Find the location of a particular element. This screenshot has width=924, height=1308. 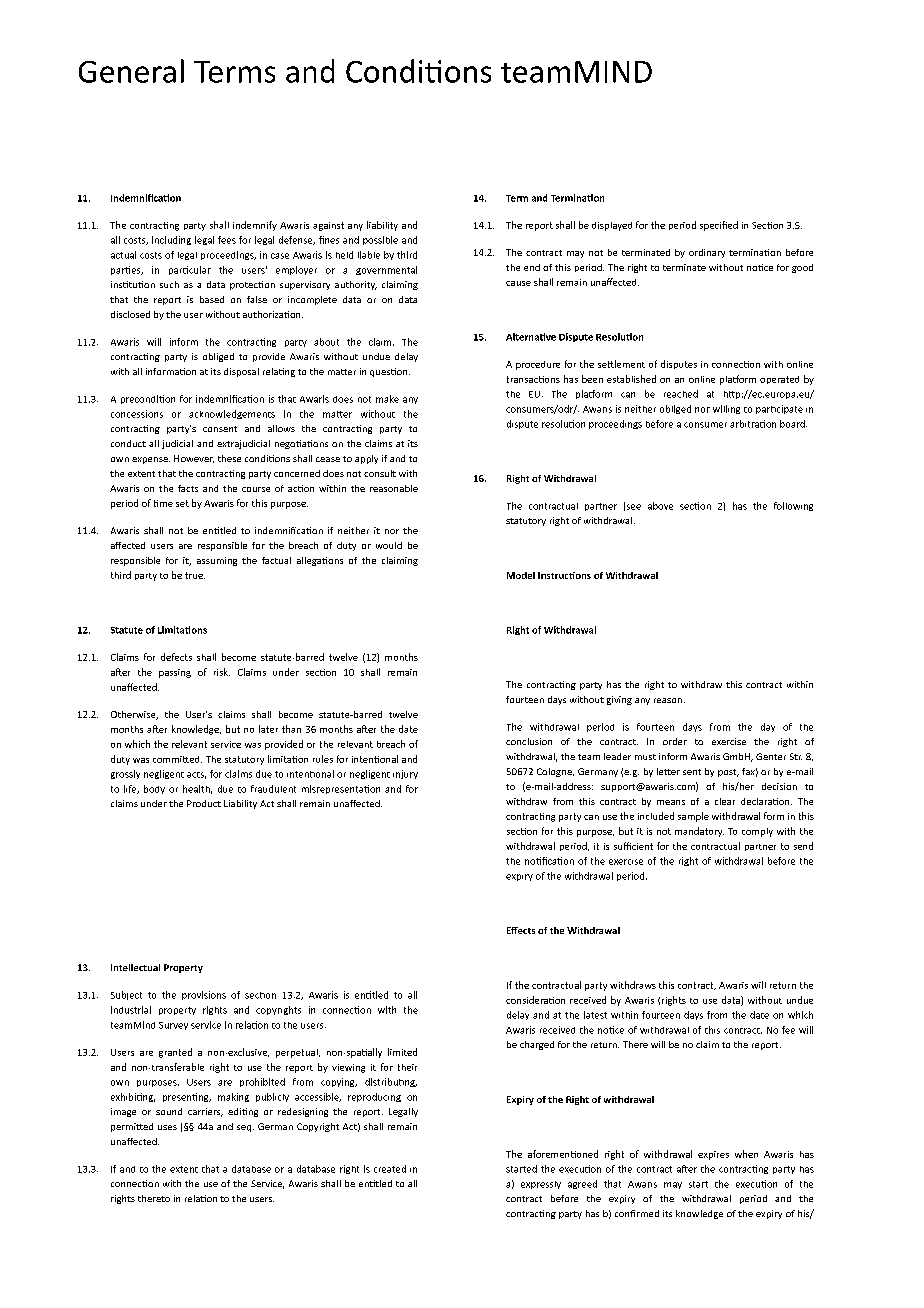

Model is located at coordinates (521, 575).
